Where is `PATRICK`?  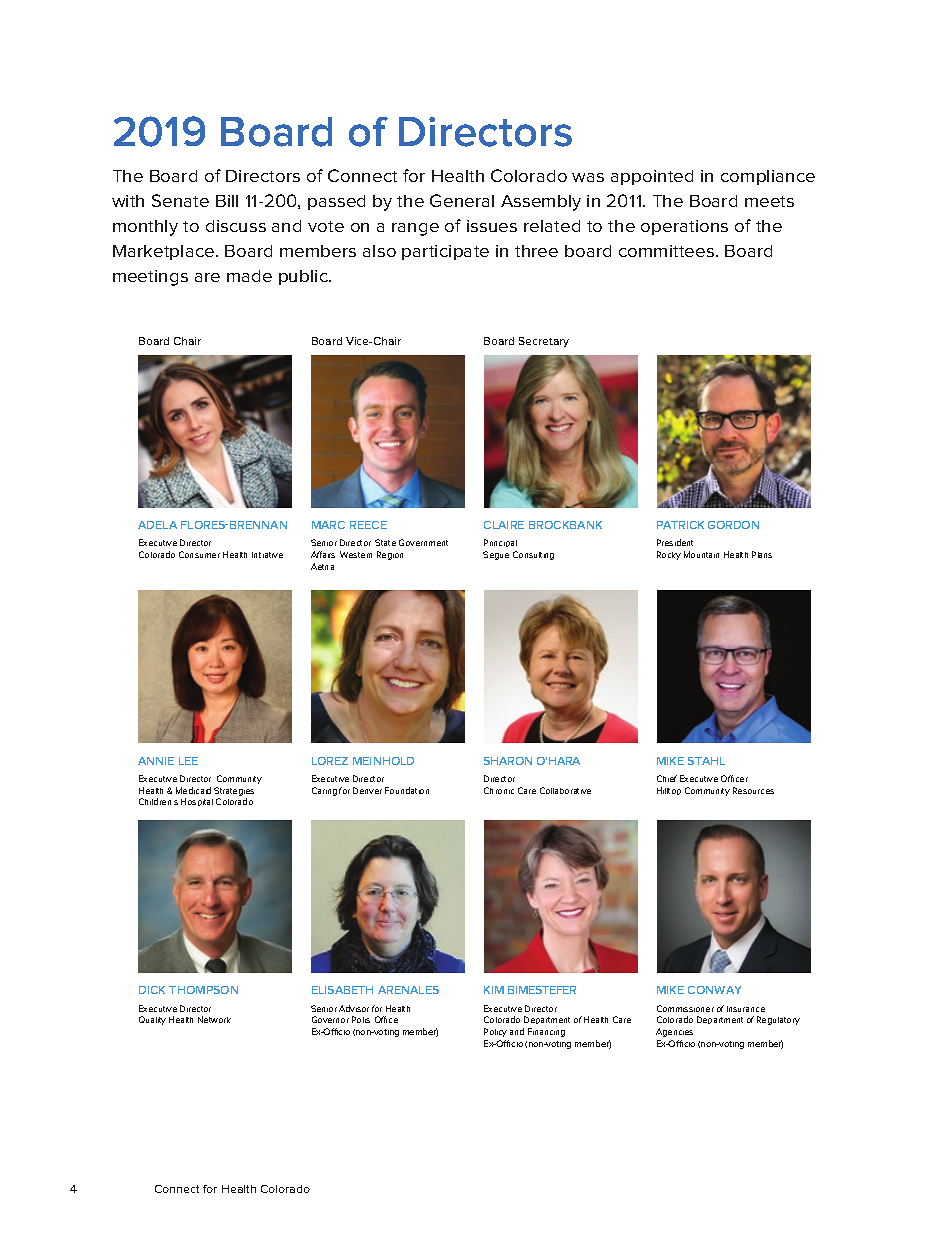
PATRICK is located at coordinates (680, 525).
